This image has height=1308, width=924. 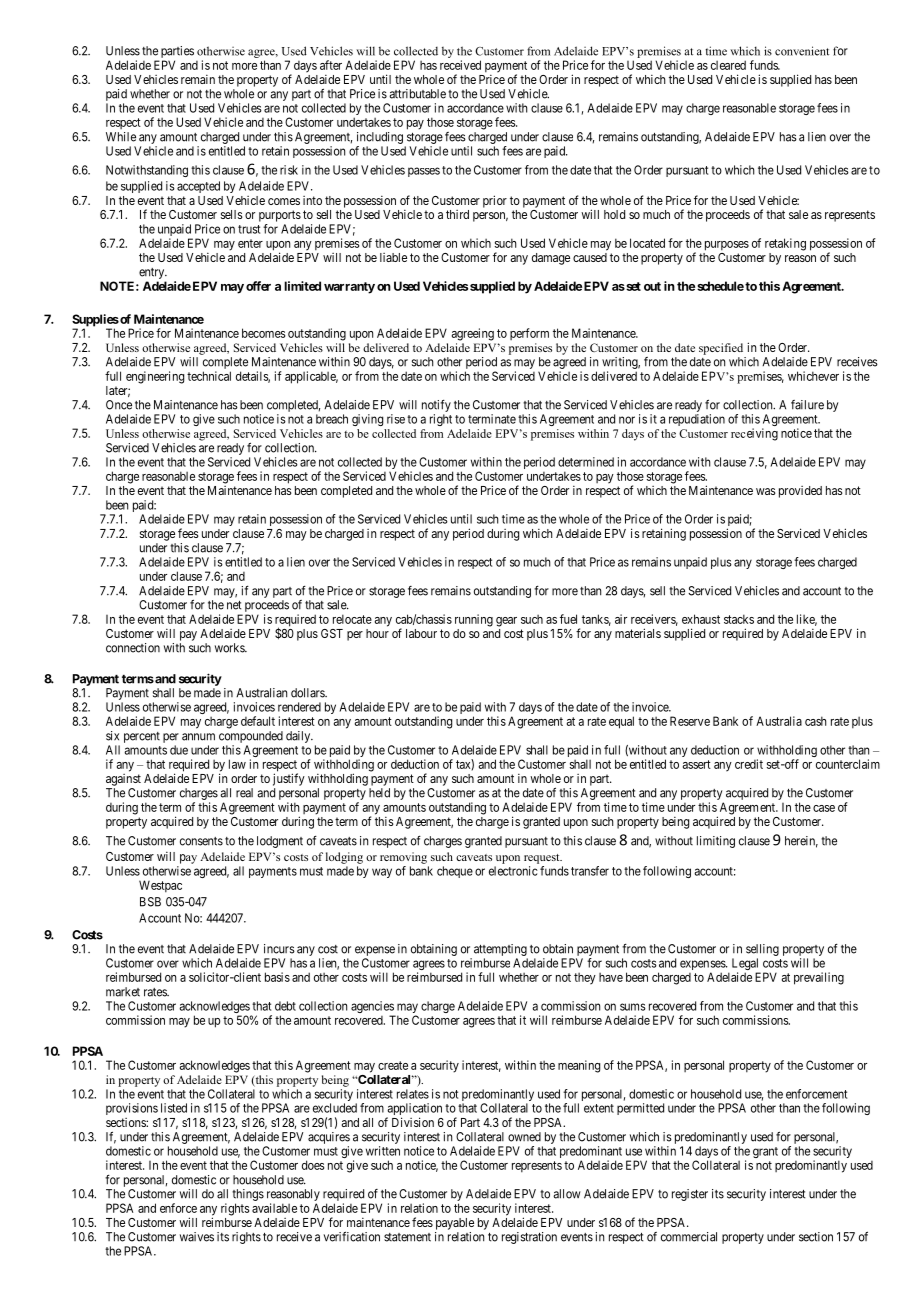 What do you see at coordinates (690, 1195) in the image?
I see `register` at bounding box center [690, 1195].
